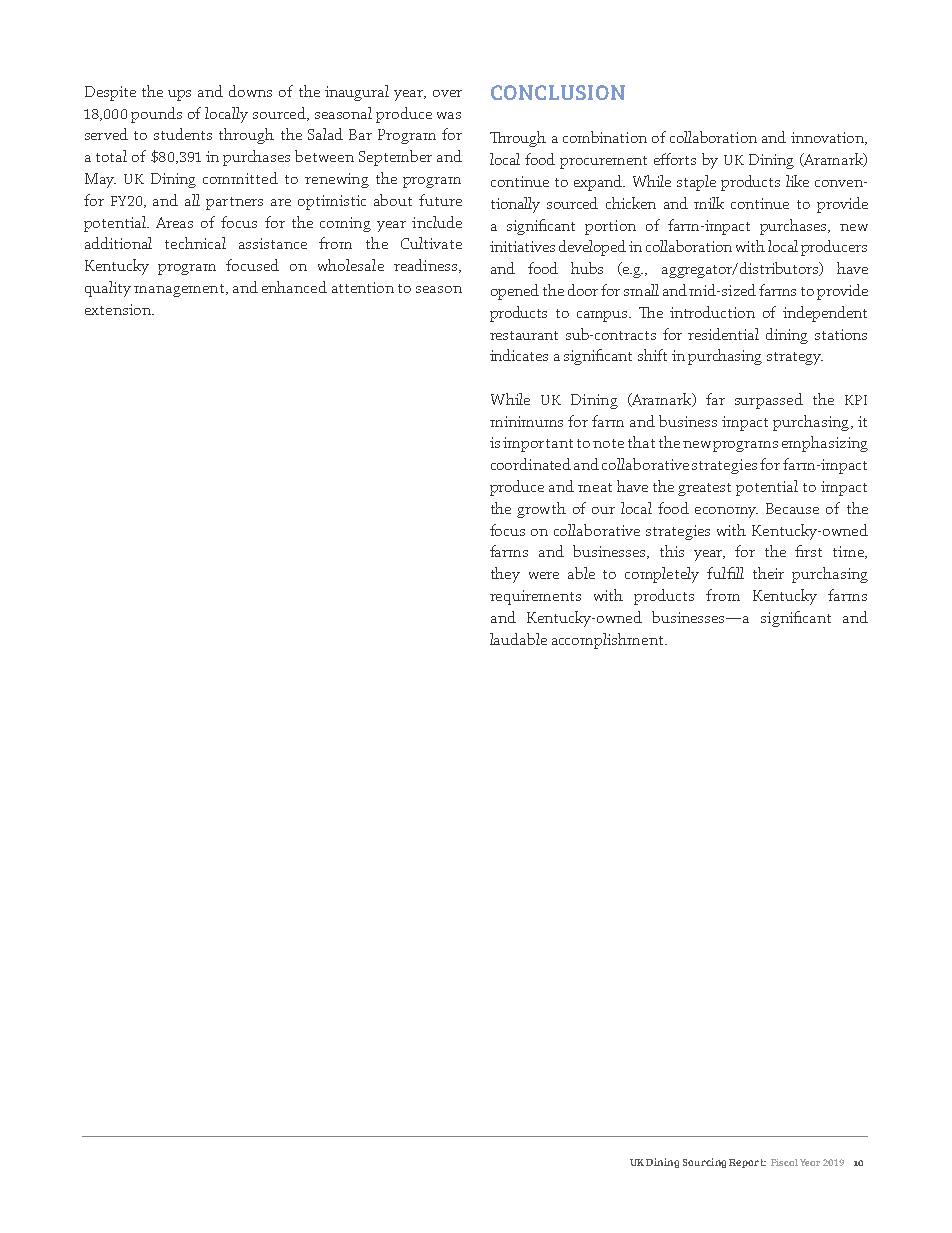 This document has height=1233, width=952. I want to click on students, so click(183, 134).
